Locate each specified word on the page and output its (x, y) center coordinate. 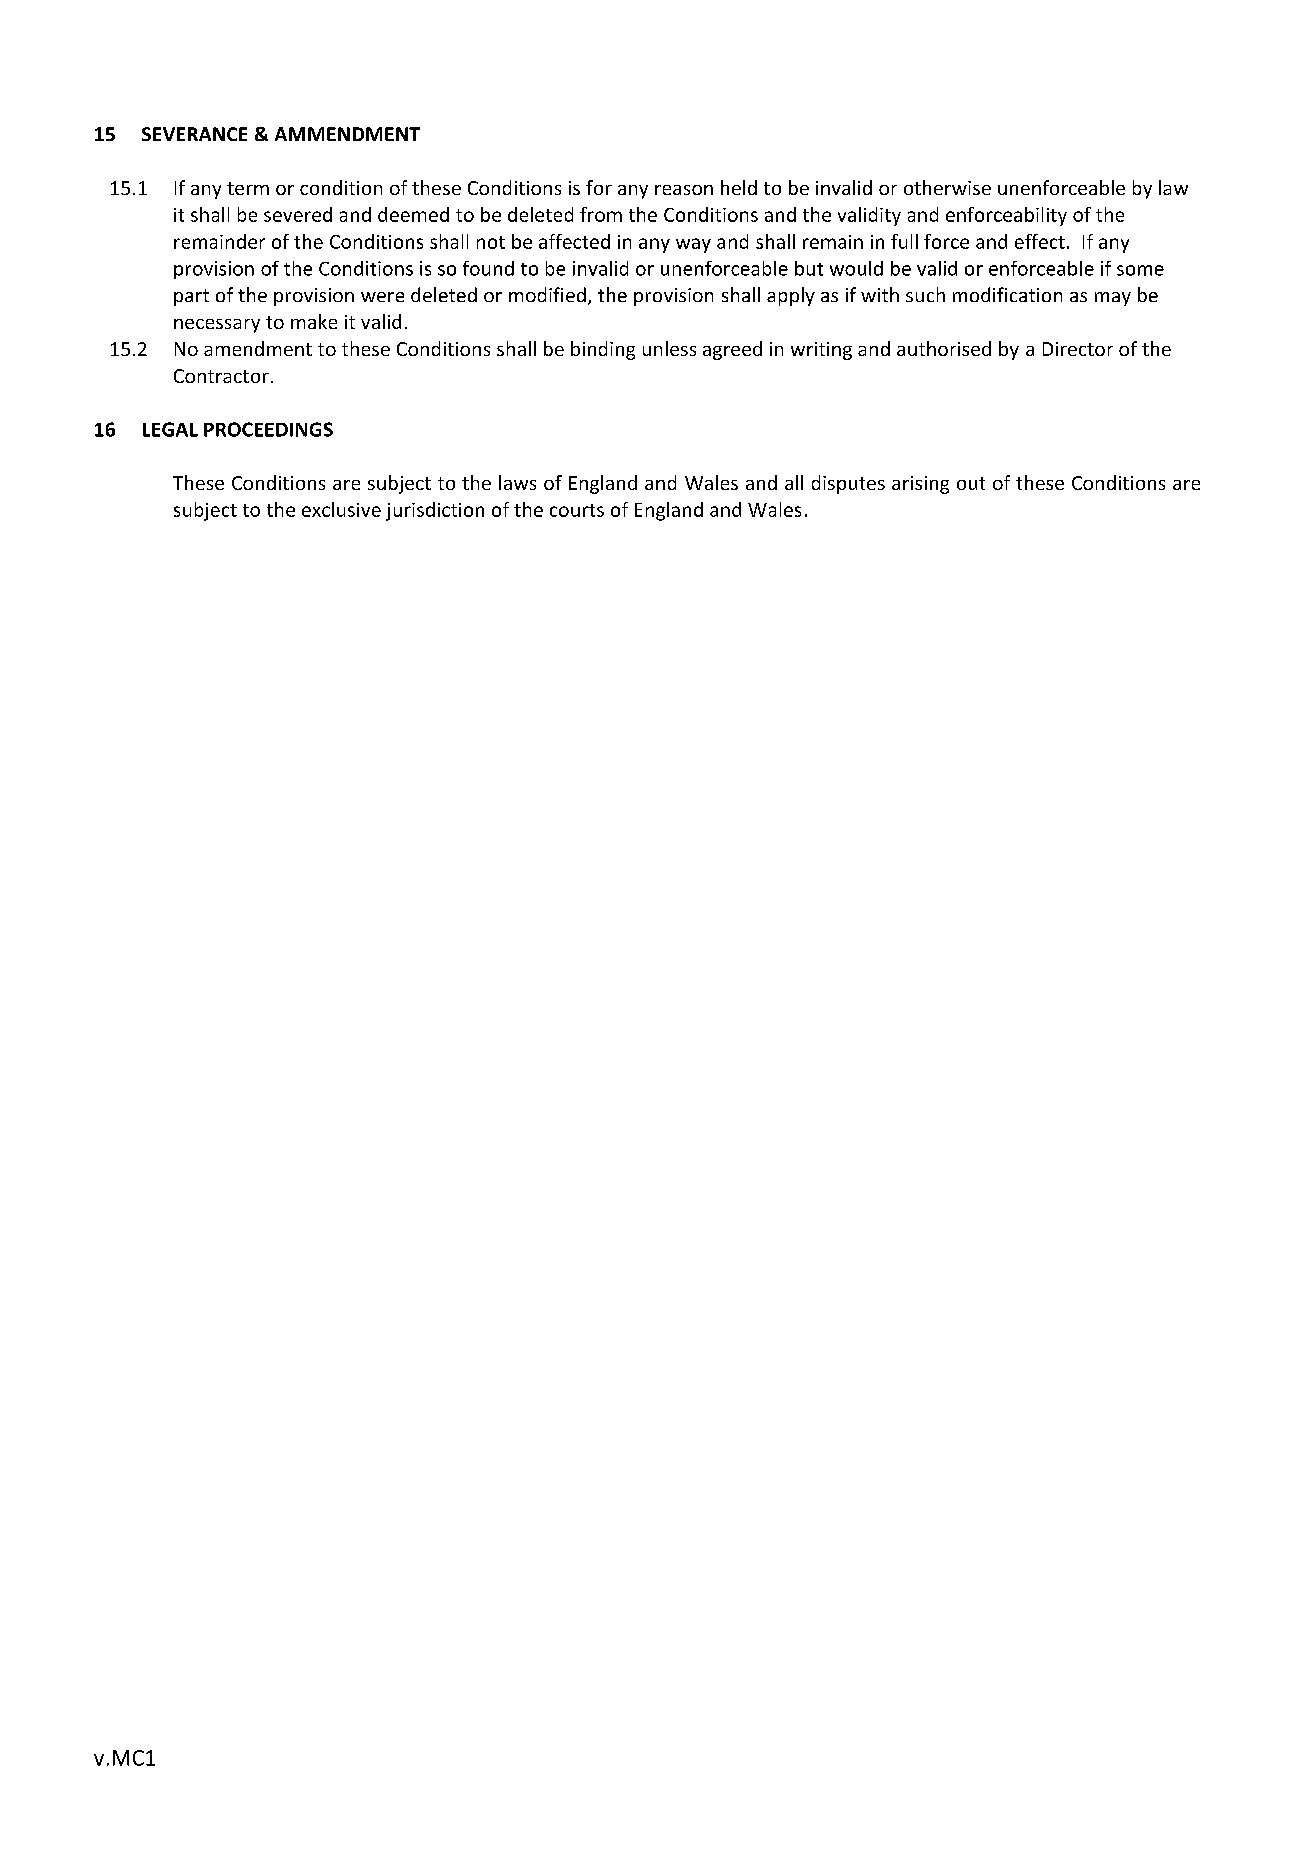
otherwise (947, 187)
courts (577, 510)
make (314, 321)
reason (684, 190)
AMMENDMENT (347, 134)
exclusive (341, 509)
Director (1078, 349)
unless (669, 348)
